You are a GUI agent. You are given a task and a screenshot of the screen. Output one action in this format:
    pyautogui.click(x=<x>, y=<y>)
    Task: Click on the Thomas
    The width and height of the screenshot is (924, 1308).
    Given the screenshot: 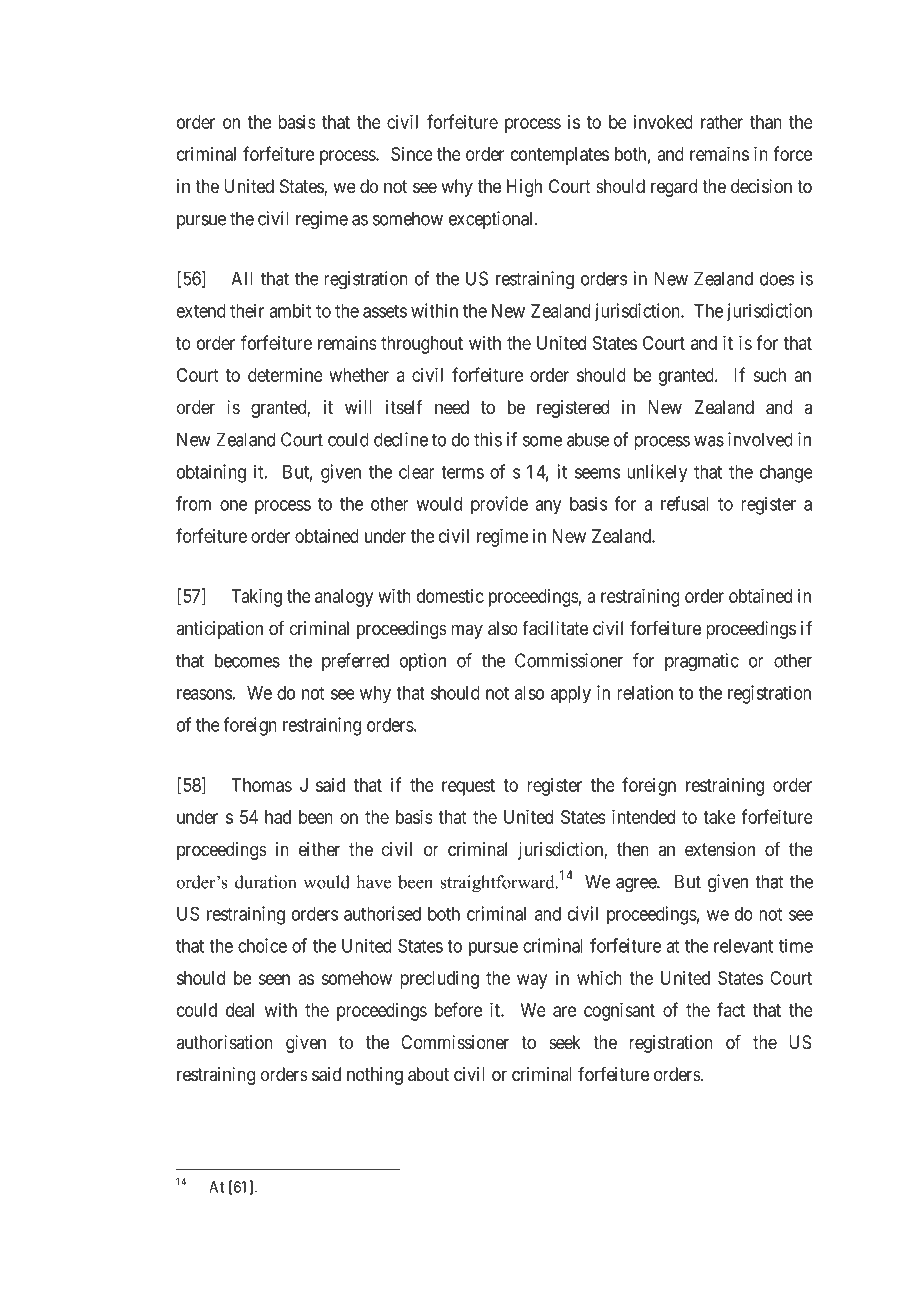 What is the action you would take?
    pyautogui.click(x=262, y=785)
